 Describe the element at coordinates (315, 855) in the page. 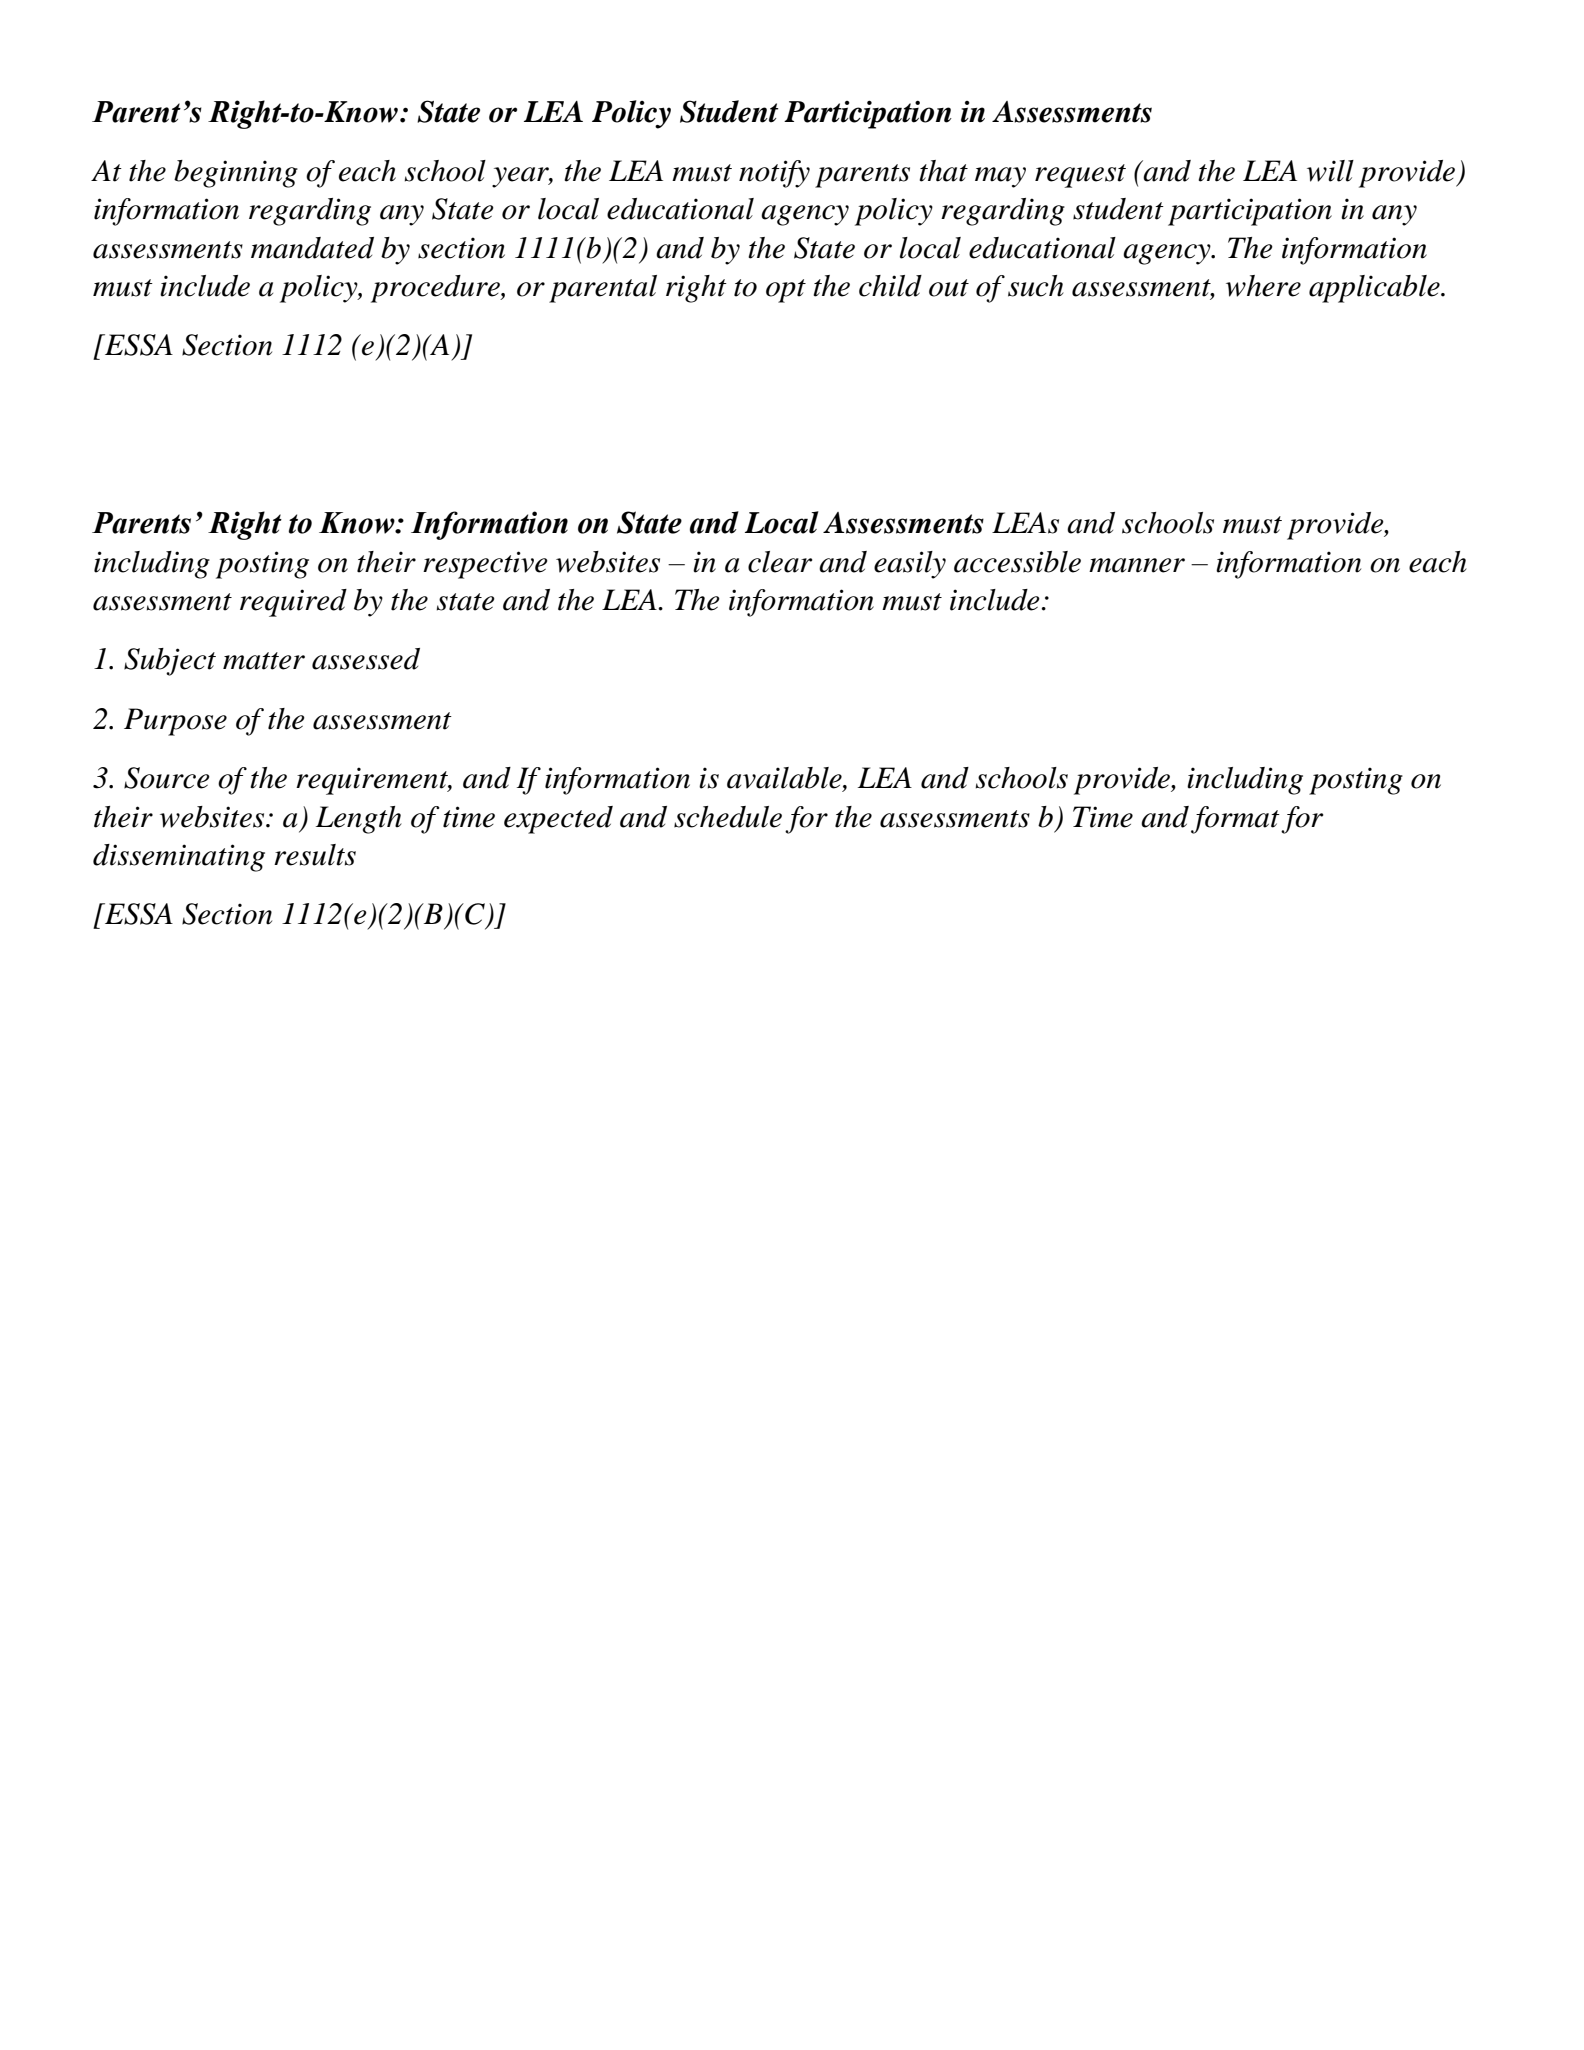

I see `results` at that location.
